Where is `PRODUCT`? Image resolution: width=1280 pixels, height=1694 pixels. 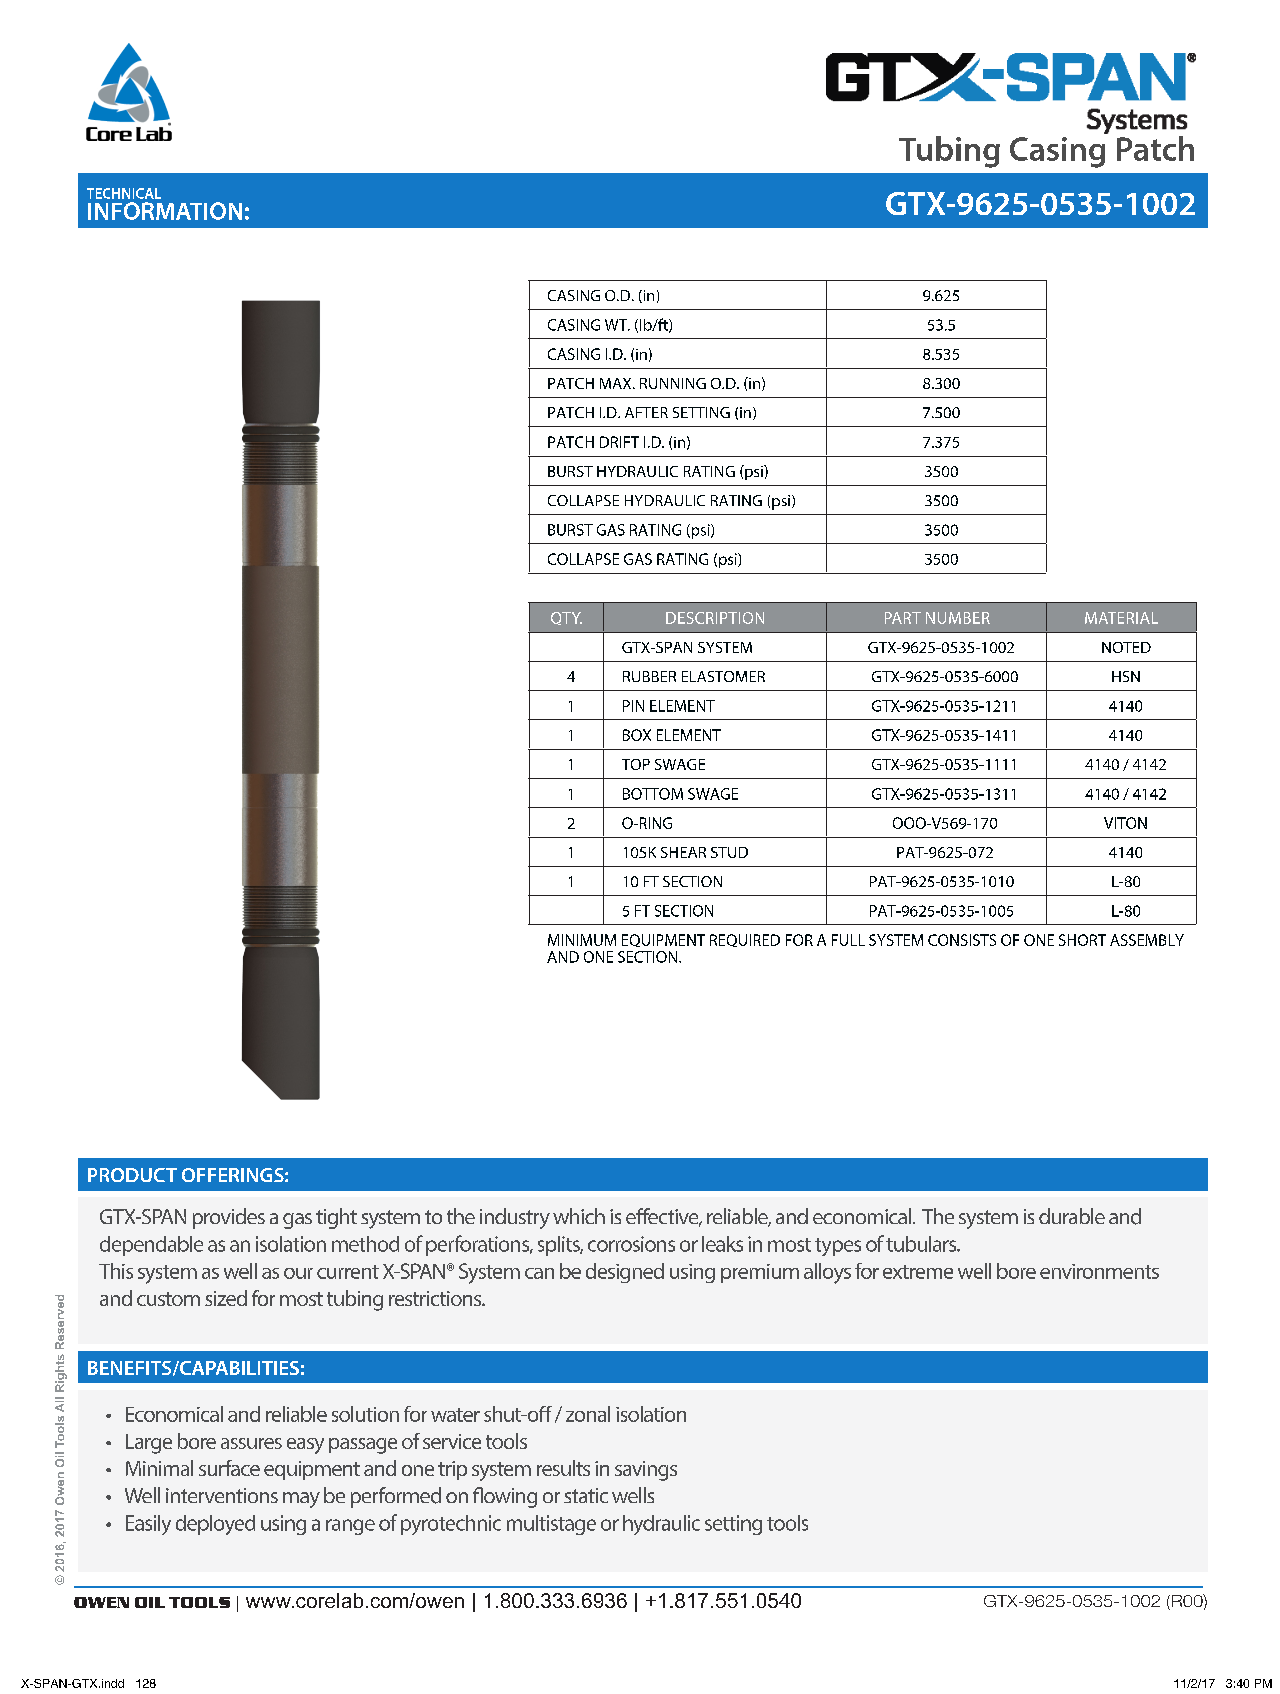 PRODUCT is located at coordinates (132, 1175).
